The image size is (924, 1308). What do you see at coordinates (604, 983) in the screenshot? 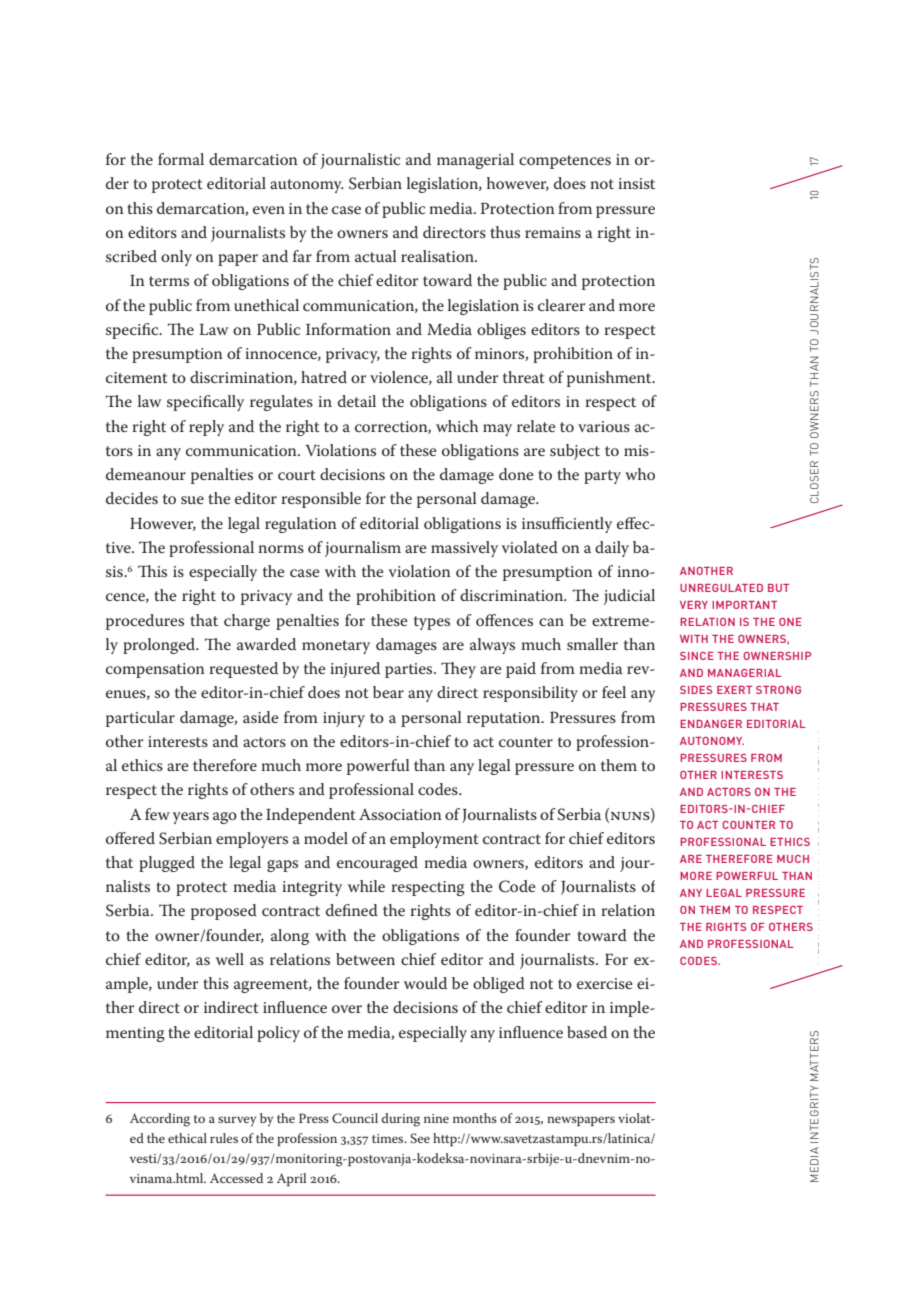
I see `exercise` at bounding box center [604, 983].
